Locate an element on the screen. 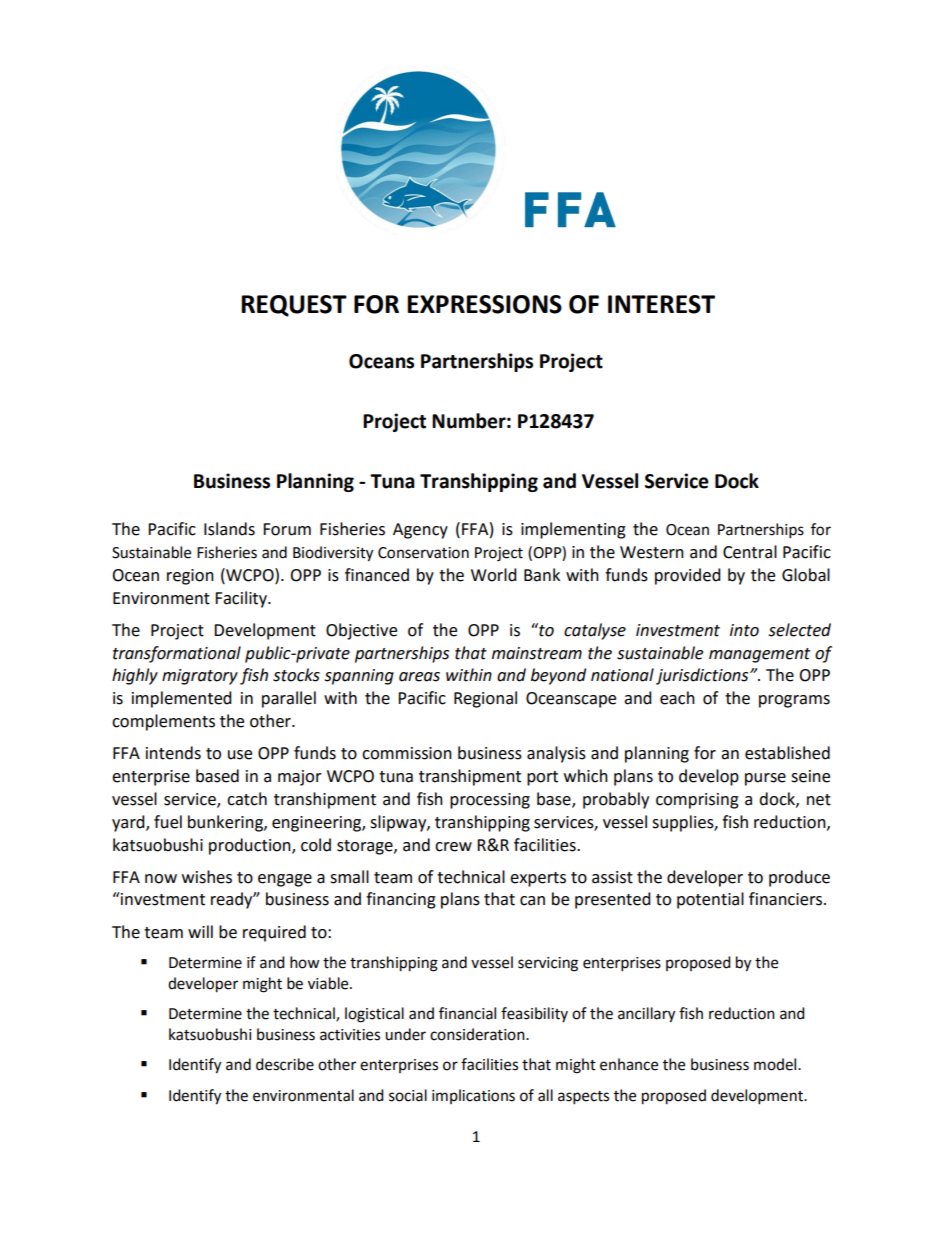 The height and width of the screenshot is (1233, 952). areas is located at coordinates (419, 677).
